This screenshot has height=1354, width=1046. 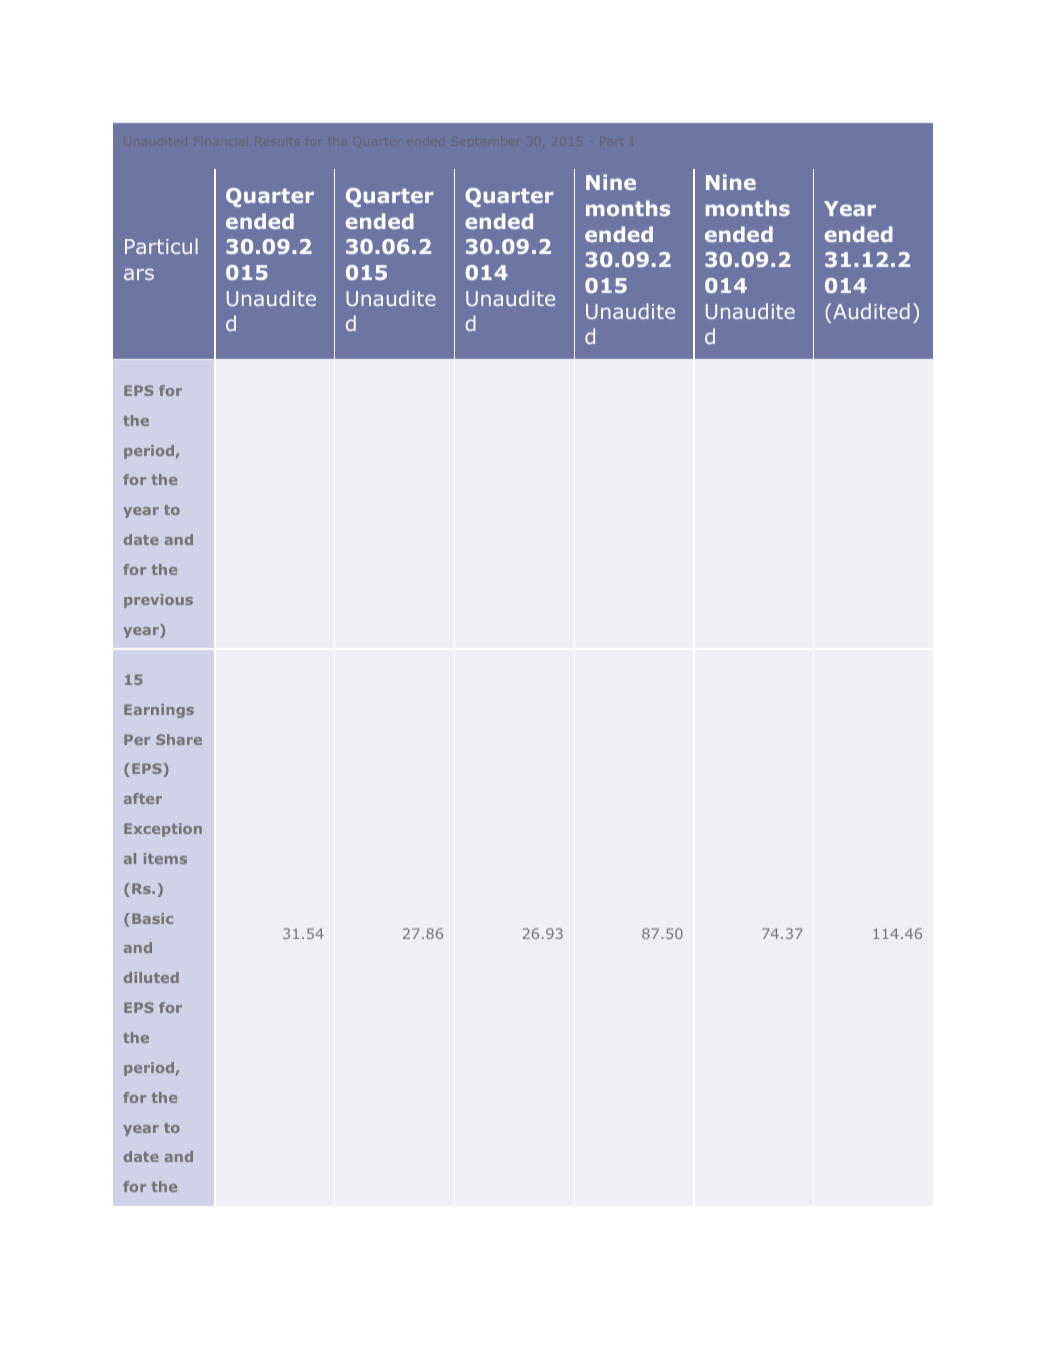 I want to click on Share, so click(x=179, y=739).
